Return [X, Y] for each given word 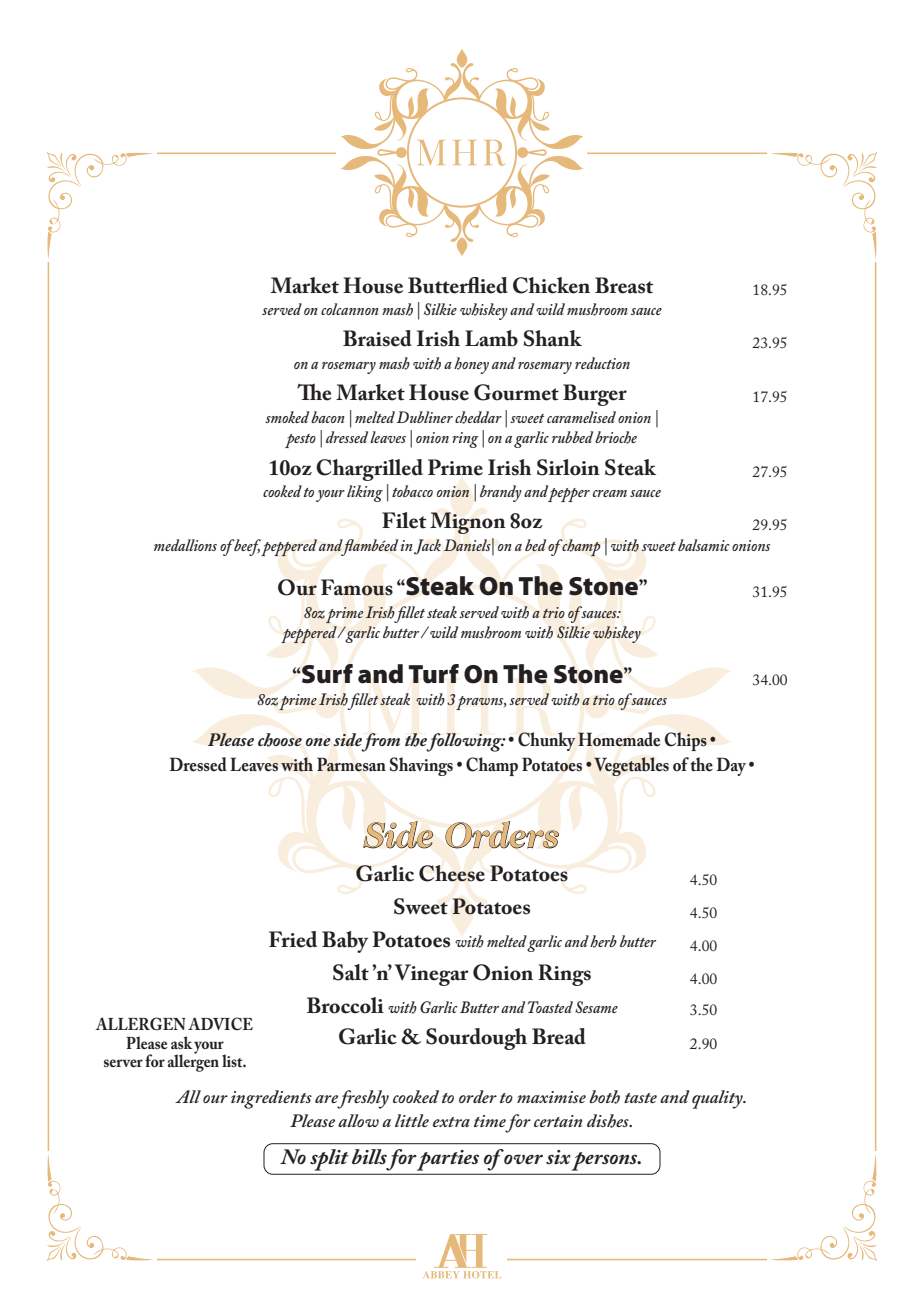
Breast [624, 285]
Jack [427, 547]
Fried [293, 939]
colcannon [350, 309]
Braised [377, 338]
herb [603, 941]
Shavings [421, 766]
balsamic [703, 545]
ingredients [271, 1099]
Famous [357, 587]
